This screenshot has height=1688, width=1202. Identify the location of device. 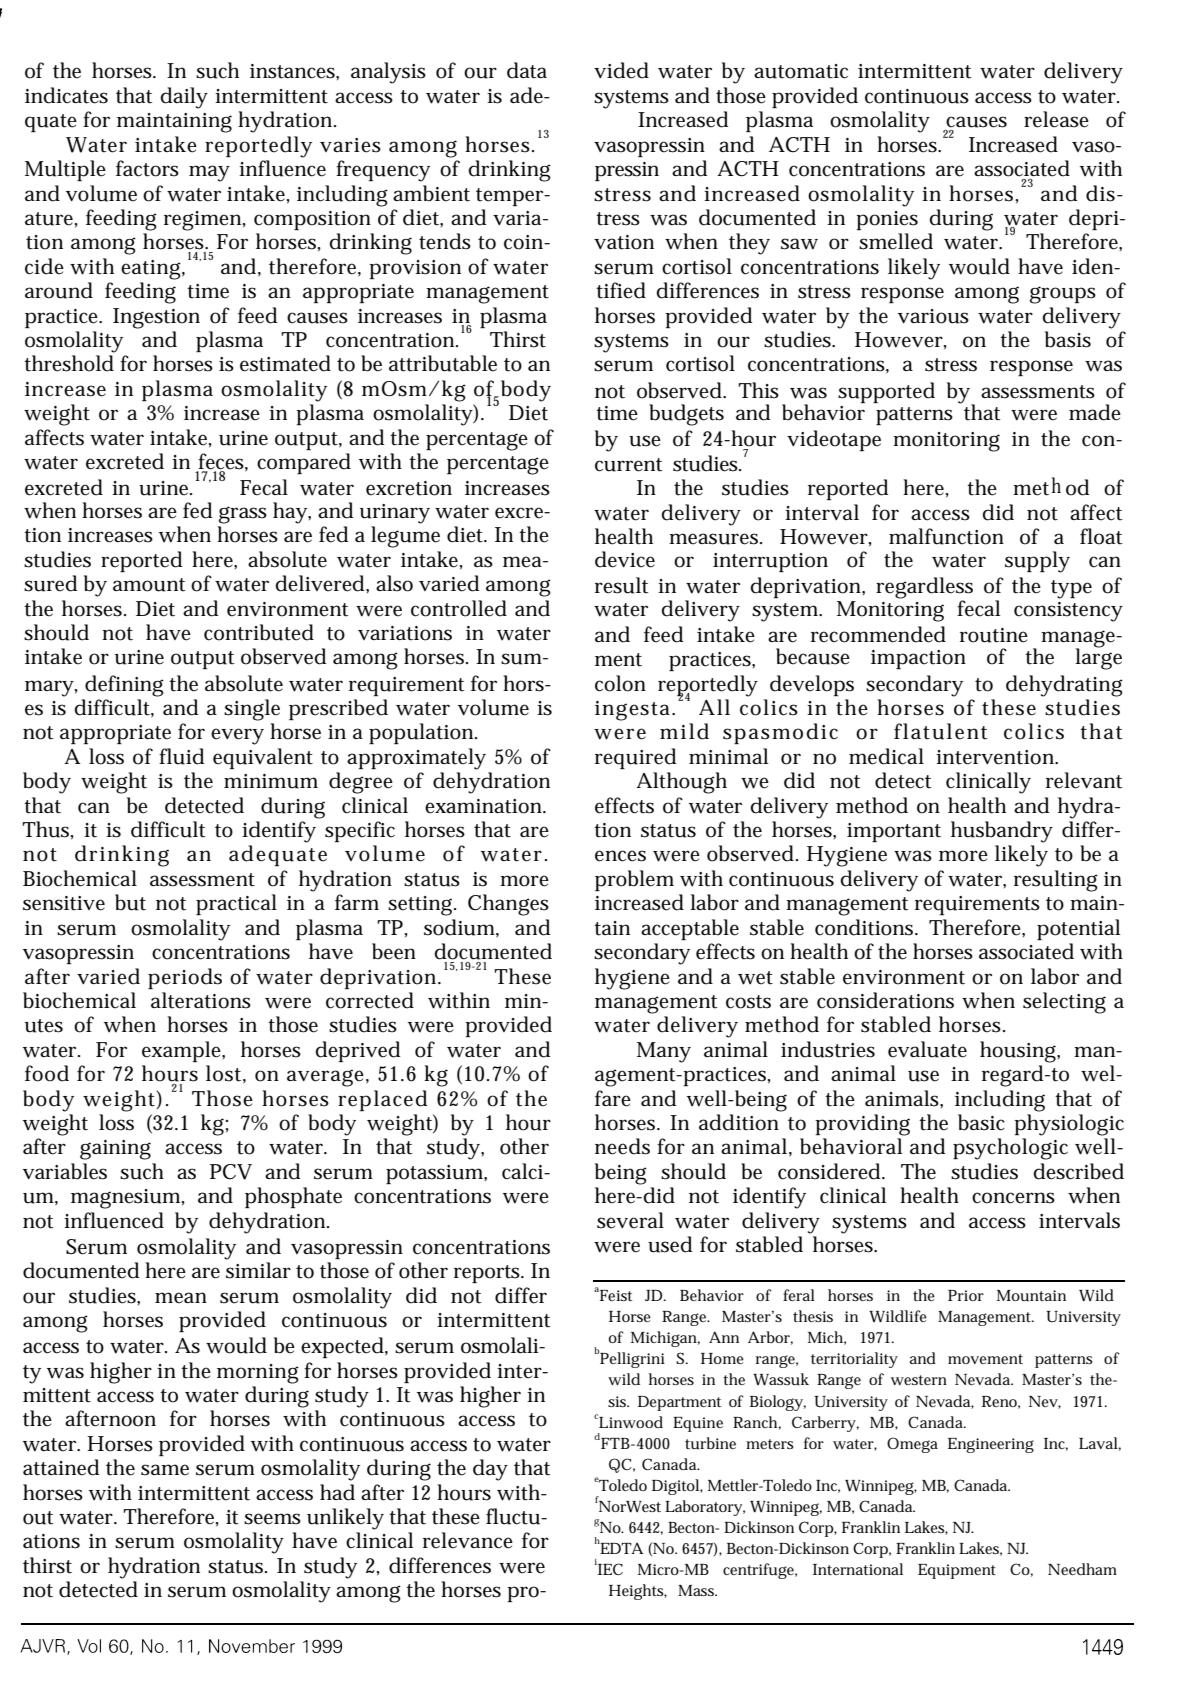
(625, 559).
